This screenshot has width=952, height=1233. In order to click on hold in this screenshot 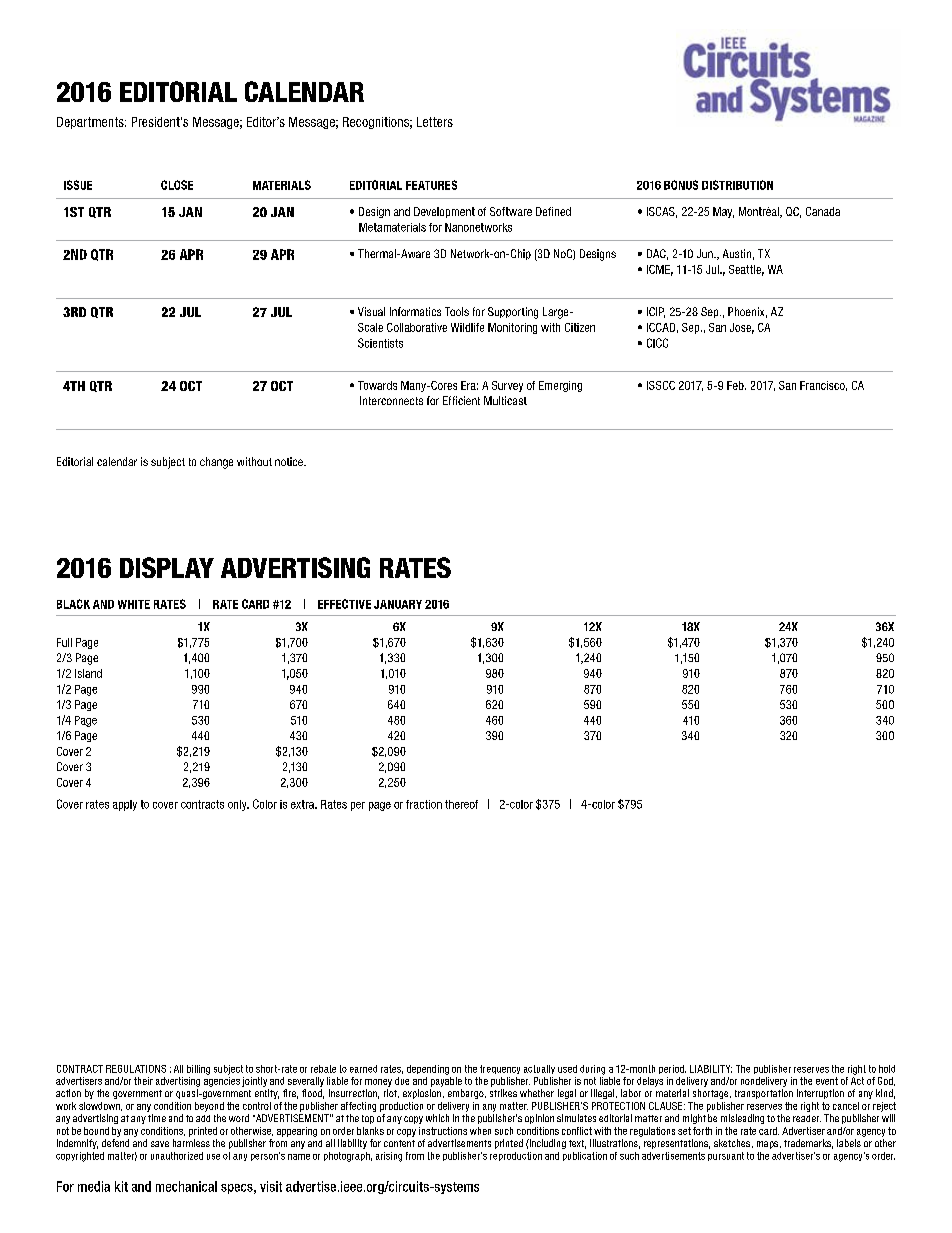, I will do `click(887, 1069)`.
